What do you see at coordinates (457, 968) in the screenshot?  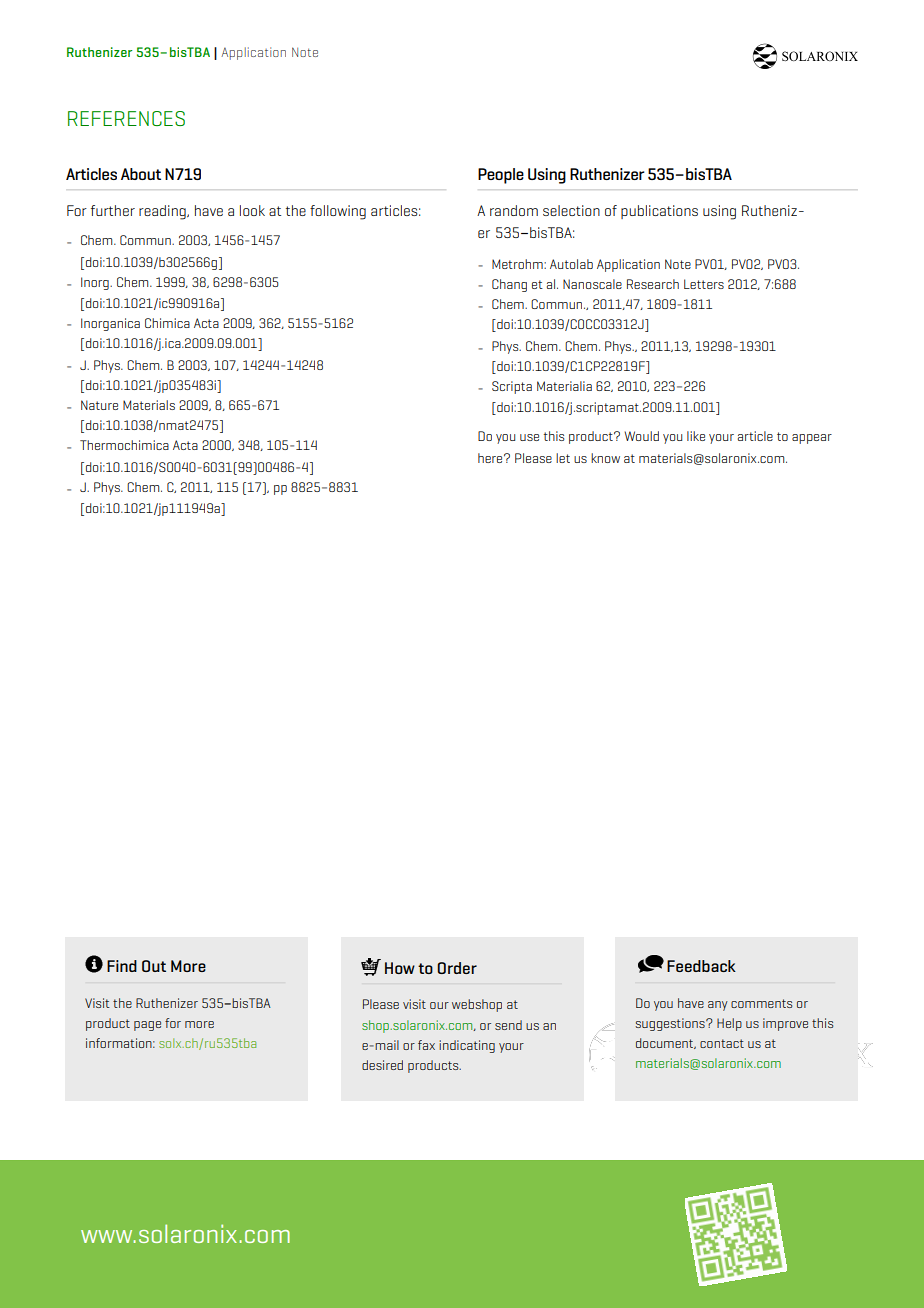 I see `Order` at bounding box center [457, 968].
